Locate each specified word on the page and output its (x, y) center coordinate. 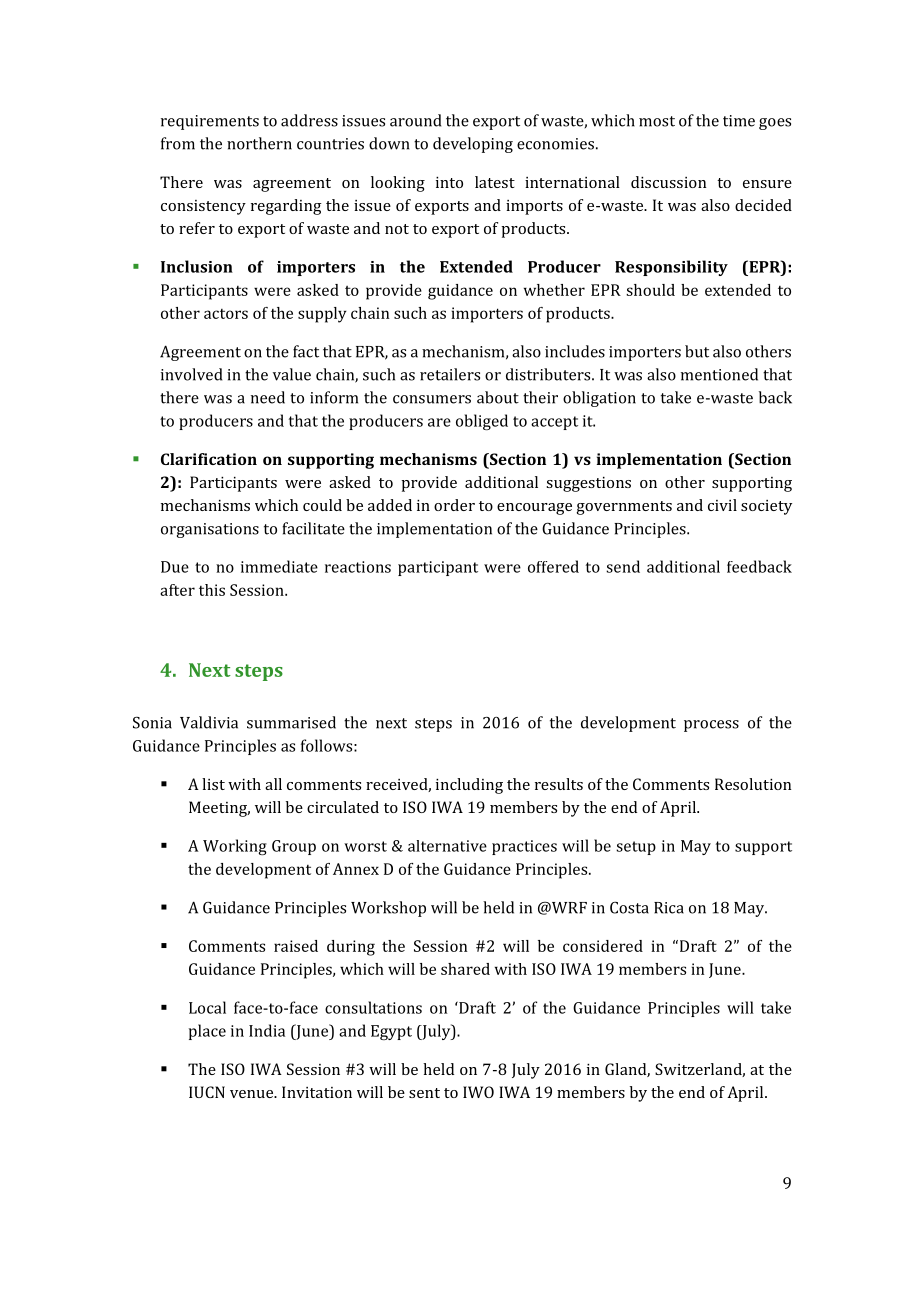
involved (191, 374)
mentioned (719, 374)
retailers (450, 374)
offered (553, 566)
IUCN (207, 1092)
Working (235, 847)
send (623, 566)
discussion (668, 182)
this (212, 590)
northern (259, 143)
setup (636, 848)
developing (473, 145)
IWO (478, 1092)
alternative (447, 846)
